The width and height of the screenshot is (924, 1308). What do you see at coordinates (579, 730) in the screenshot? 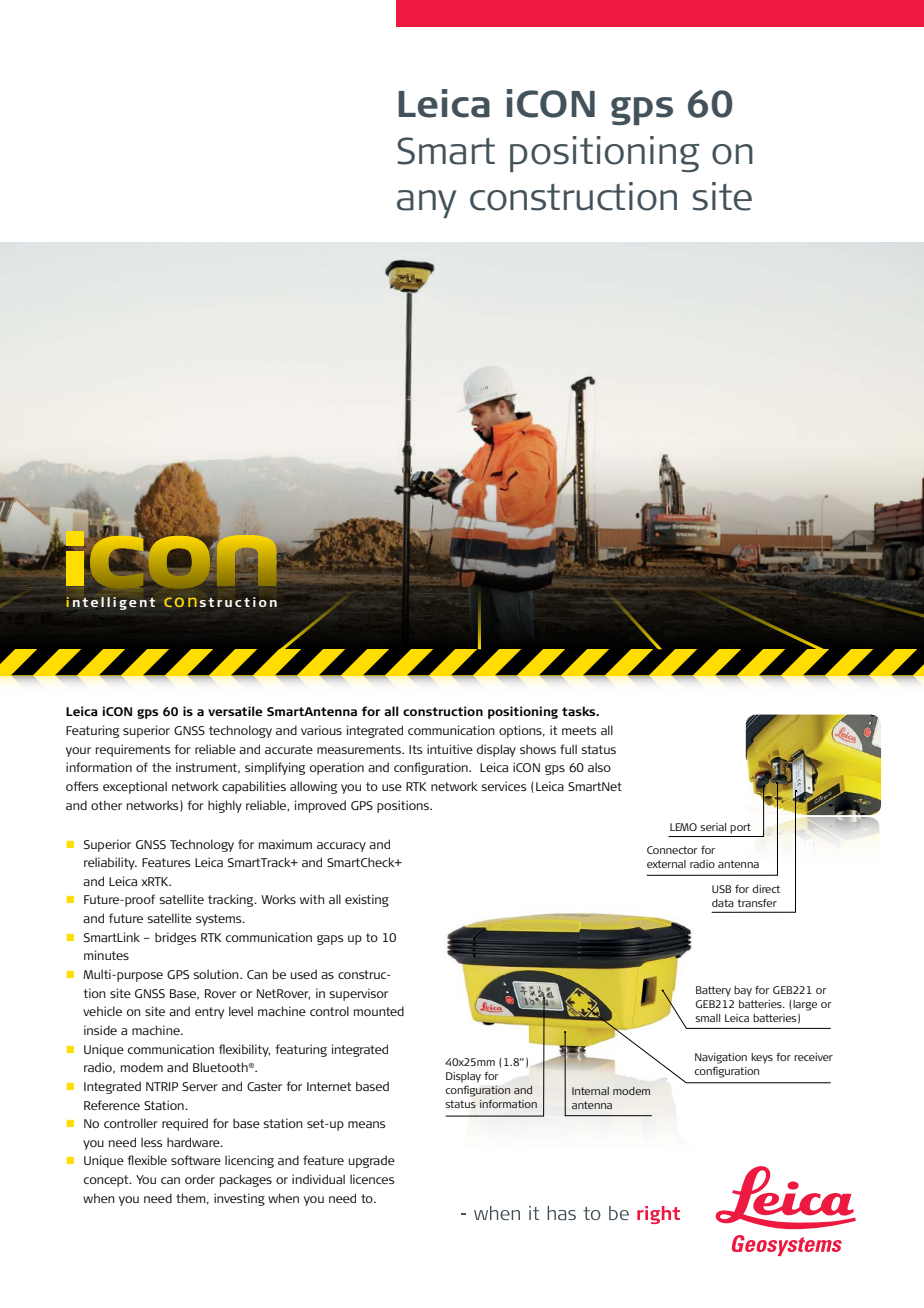
I see `meets` at bounding box center [579, 730].
